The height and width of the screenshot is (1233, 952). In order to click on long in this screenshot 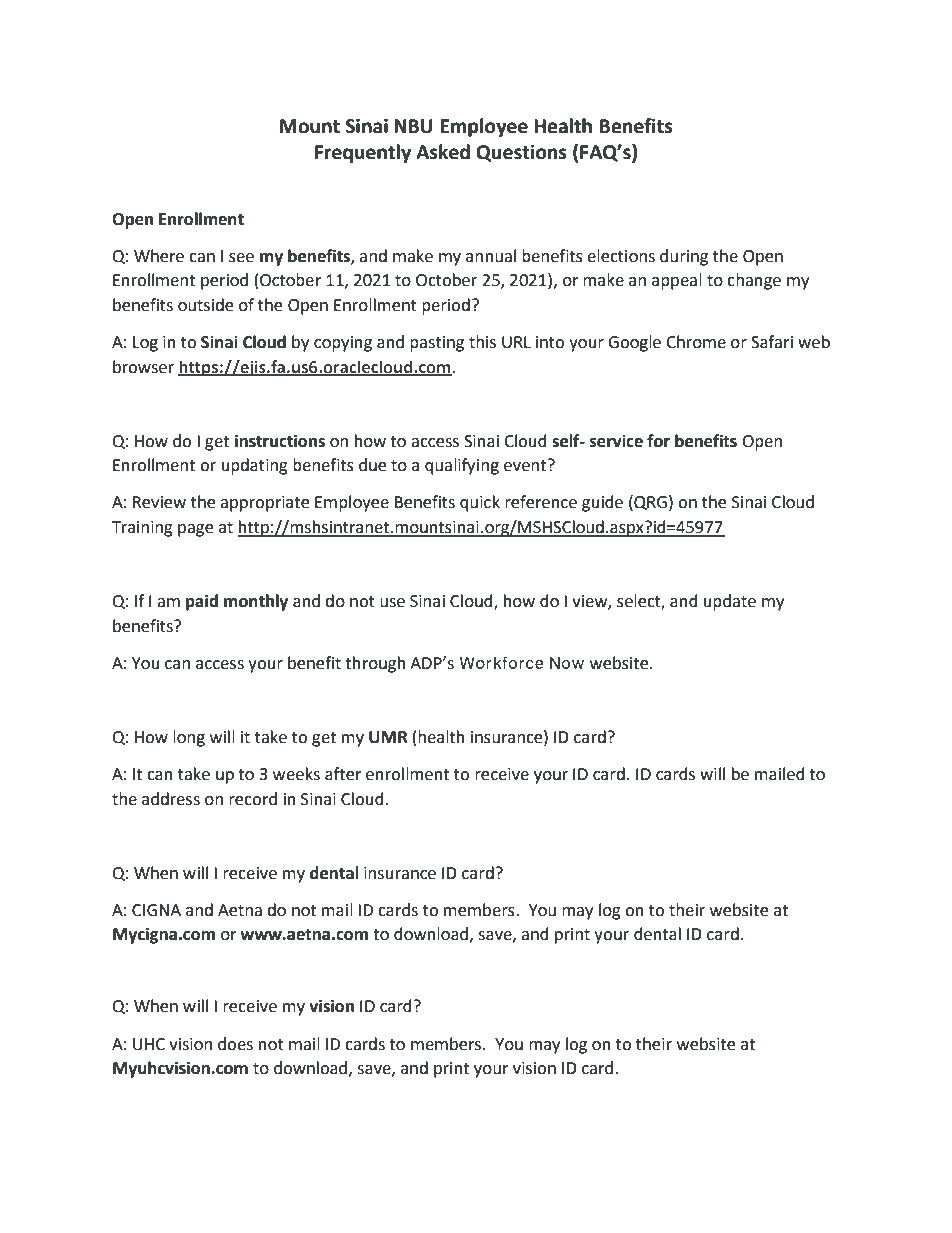, I will do `click(189, 738)`.
